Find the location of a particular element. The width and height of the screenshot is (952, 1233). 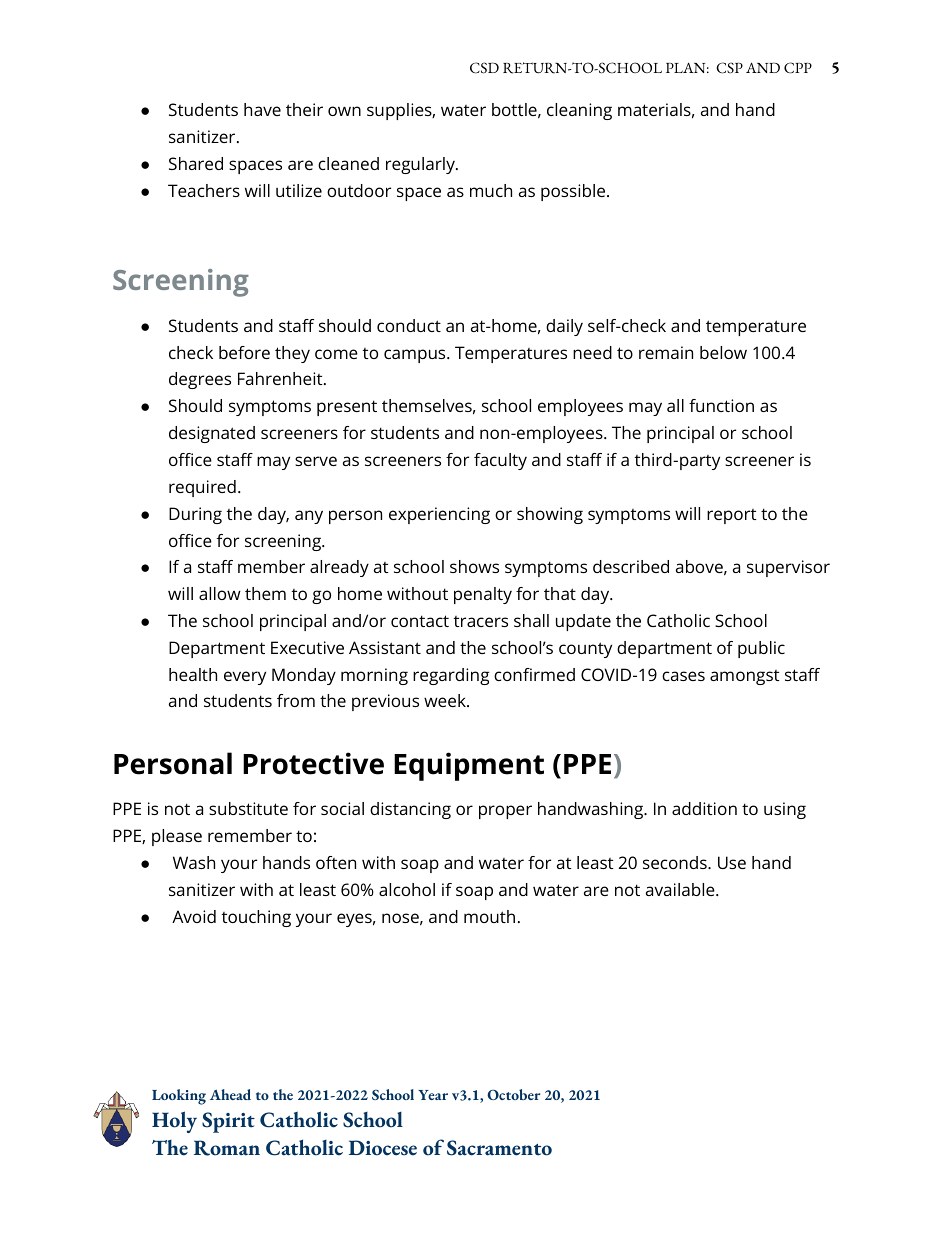

Spirit is located at coordinates (228, 1122).
